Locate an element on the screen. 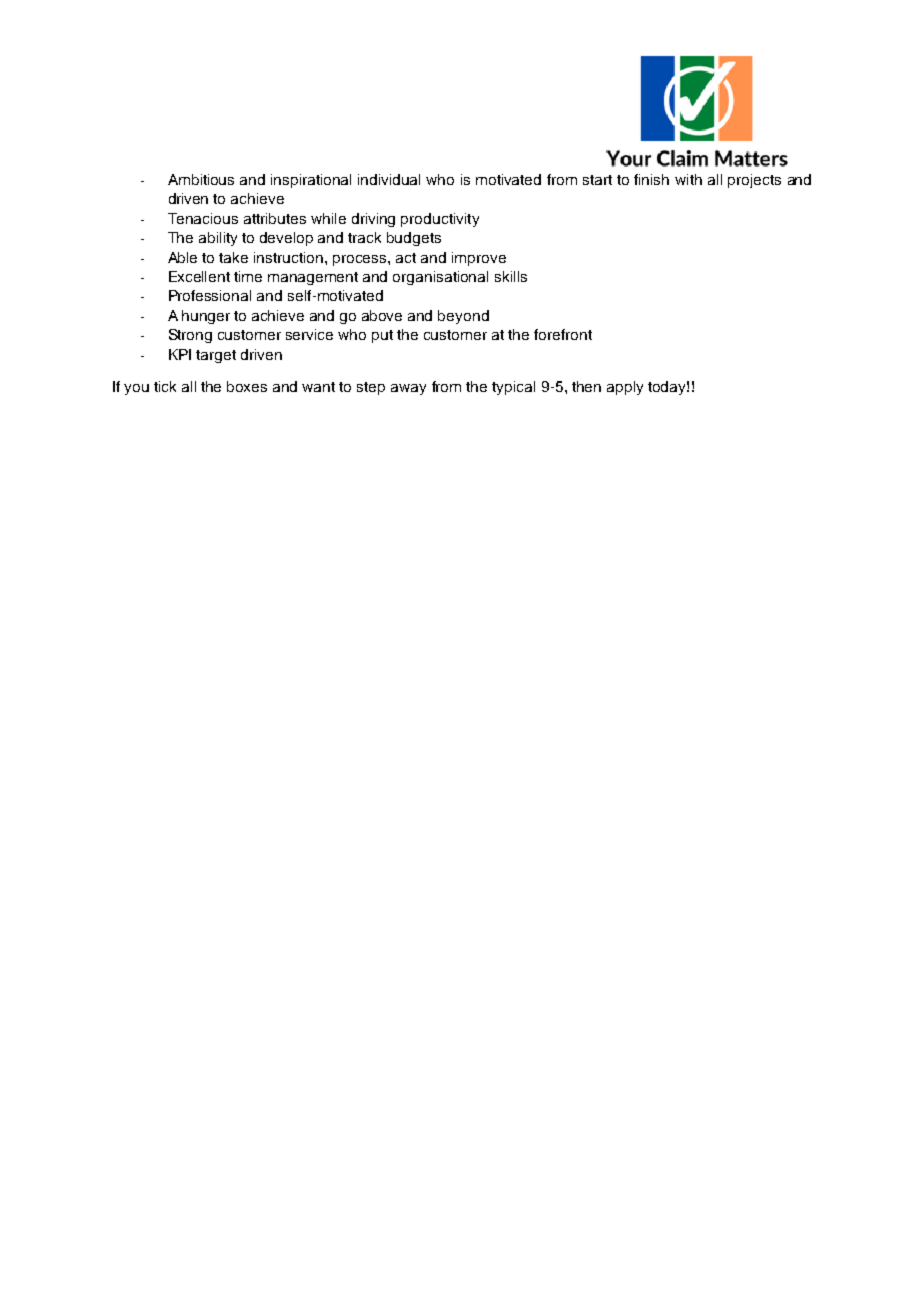  forefront is located at coordinates (563, 334).
